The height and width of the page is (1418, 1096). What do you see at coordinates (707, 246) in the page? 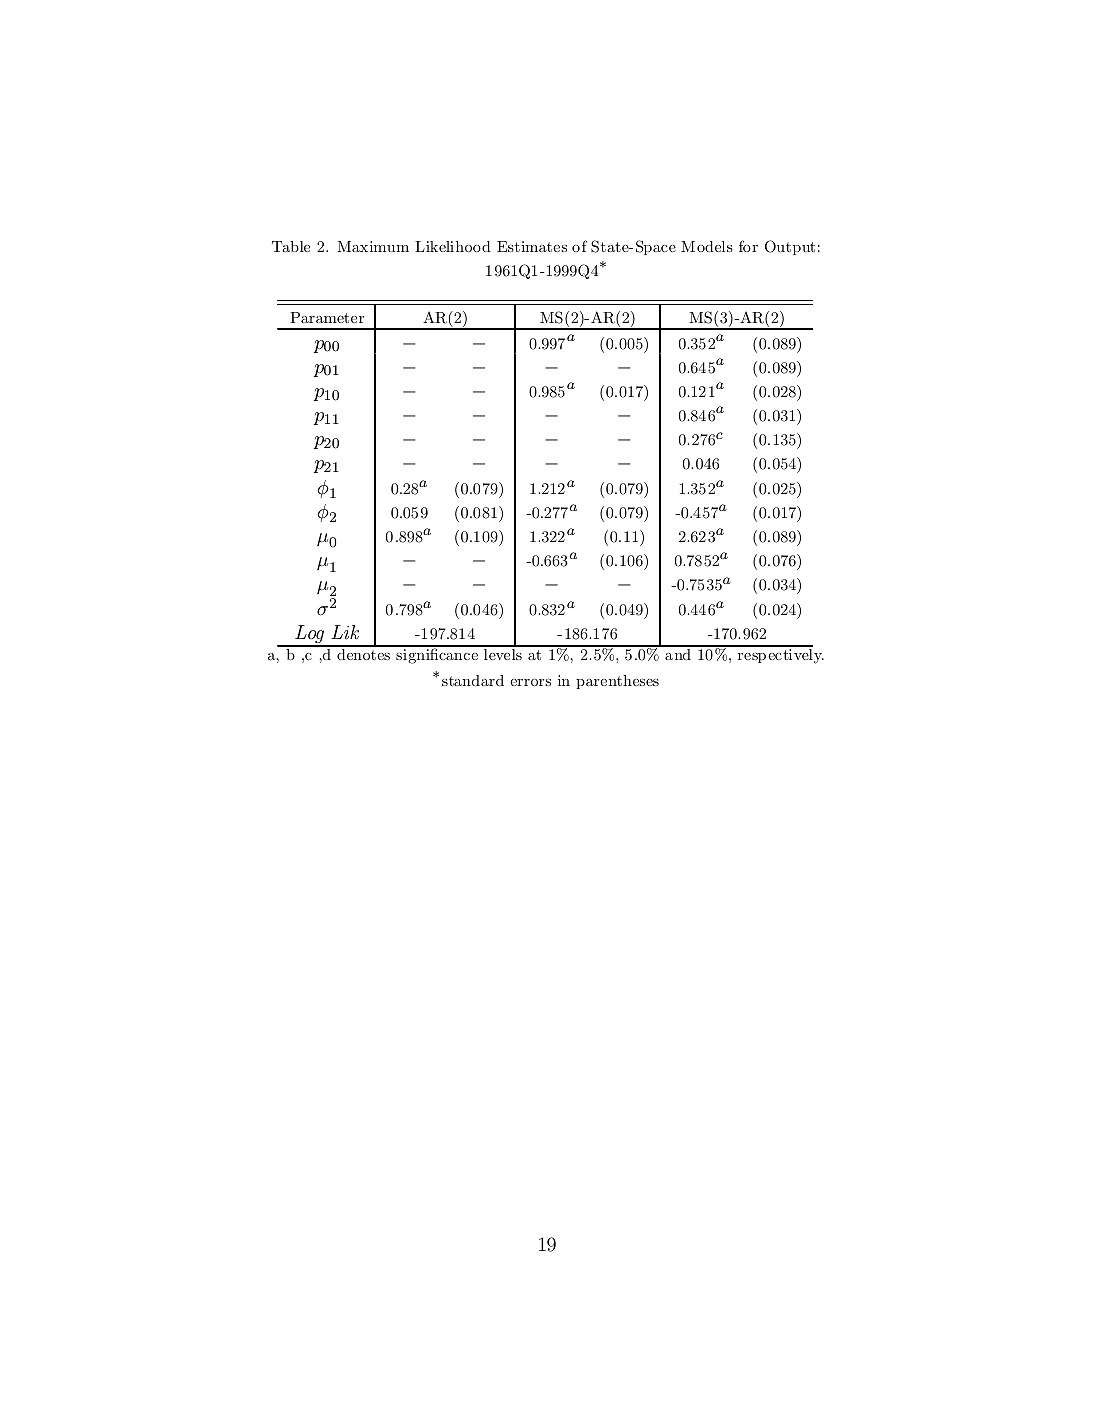
I see `Models` at bounding box center [707, 246].
